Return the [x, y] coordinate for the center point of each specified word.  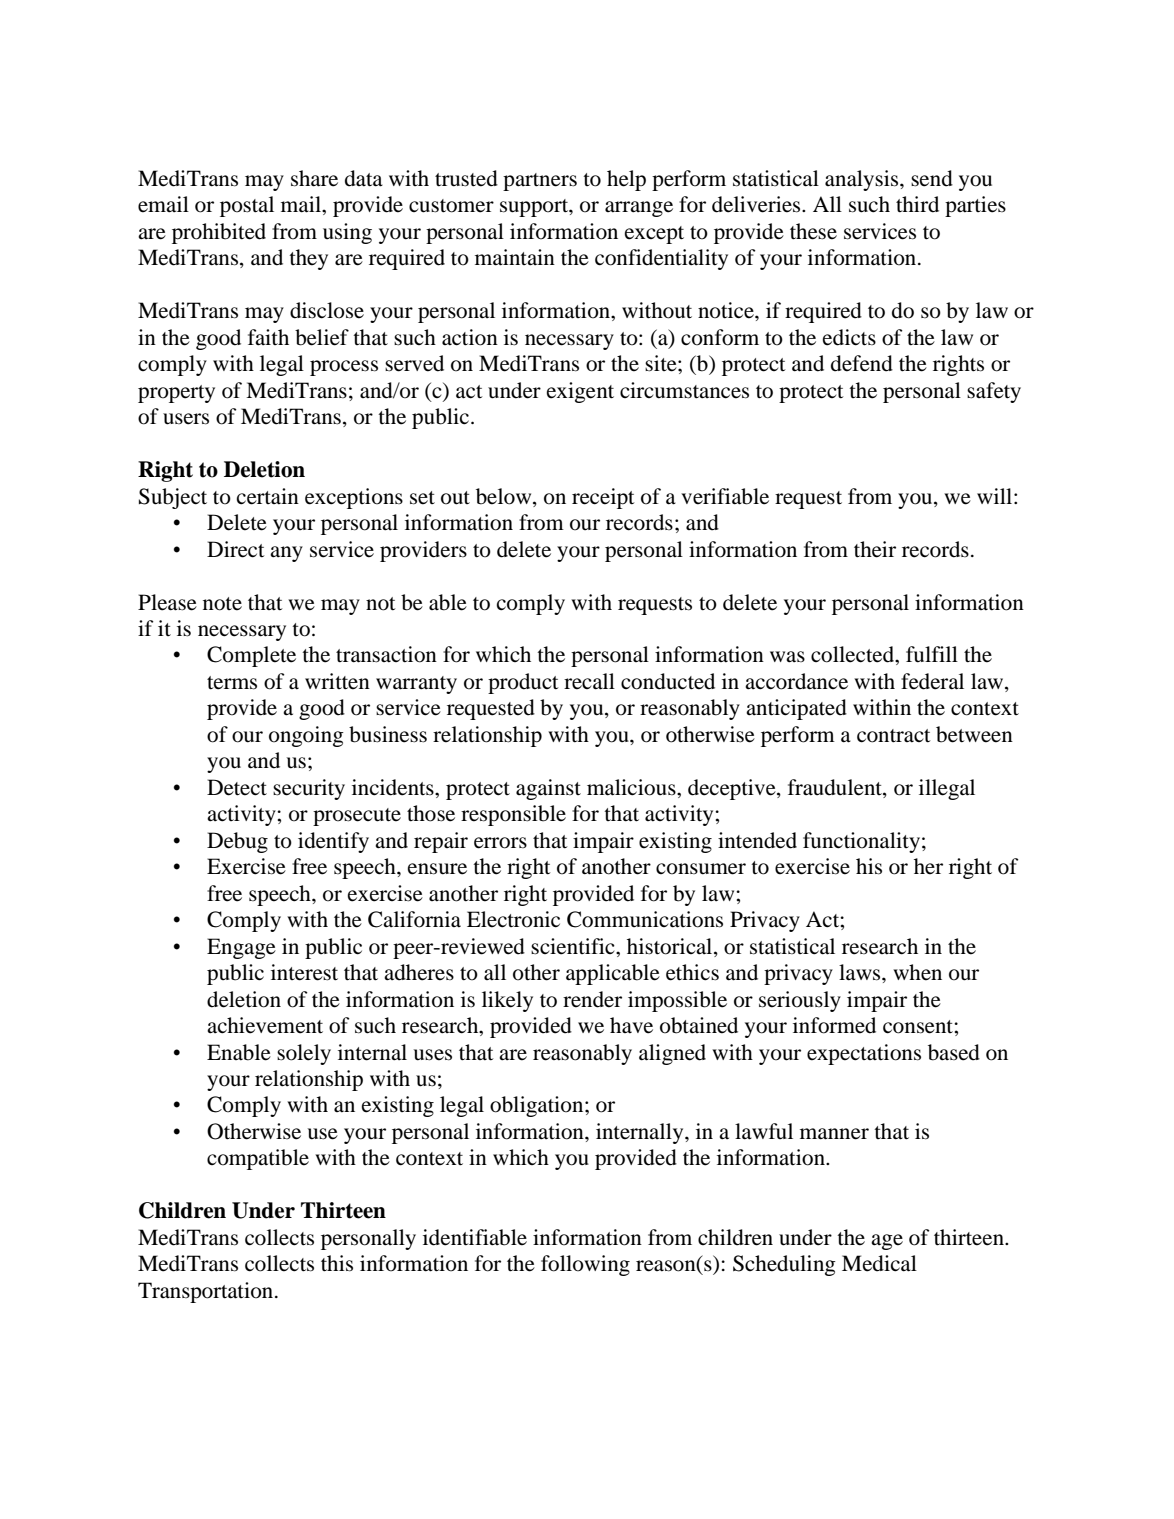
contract [894, 736]
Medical [879, 1263]
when [917, 972]
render [592, 999]
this [337, 1263]
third [917, 204]
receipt [603, 498]
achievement [265, 1025]
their [875, 549]
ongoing [306, 736]
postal [247, 206]
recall [589, 681]
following [585, 1265]
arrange [639, 209]
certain [268, 496]
